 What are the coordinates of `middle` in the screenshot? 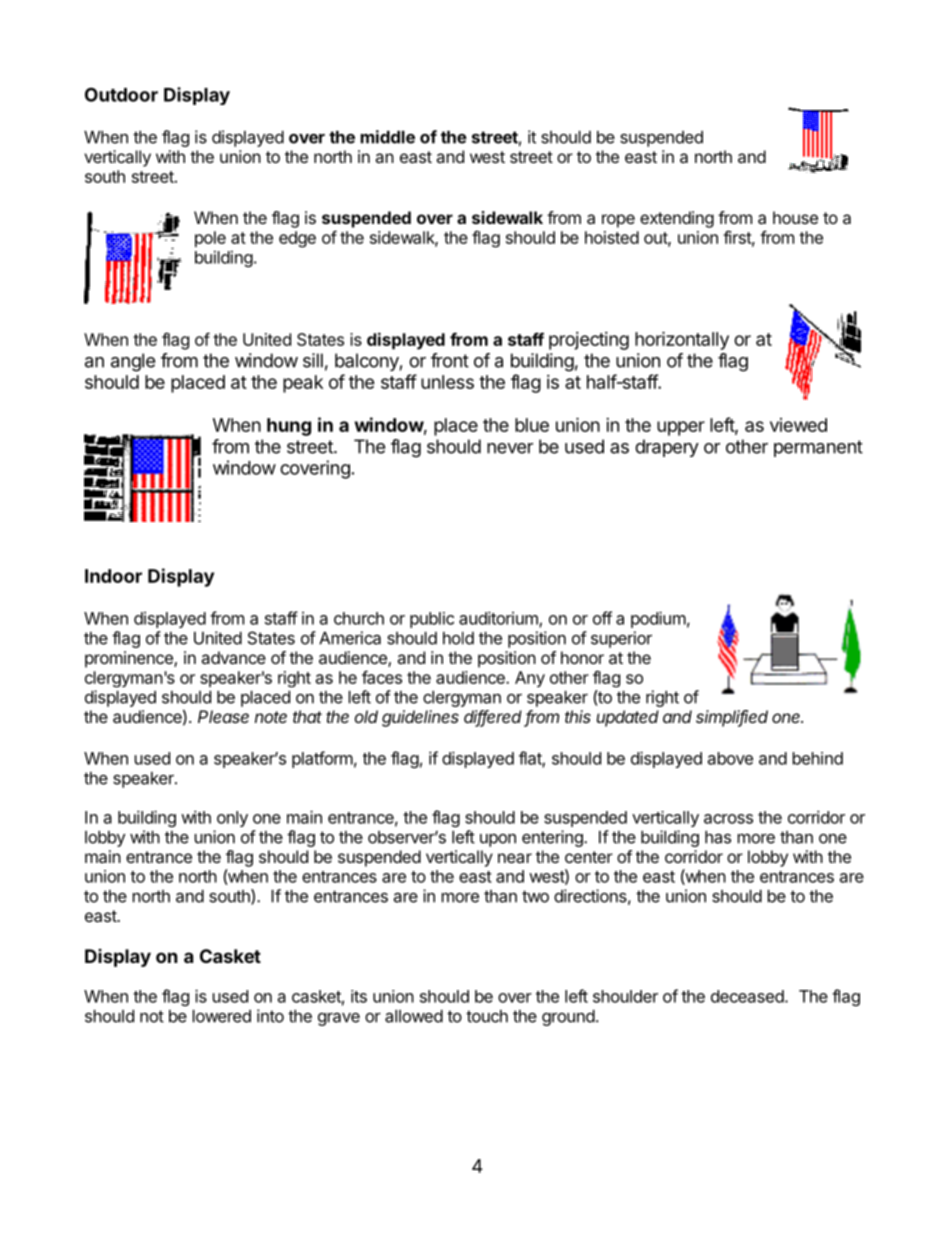 It's located at (388, 137).
